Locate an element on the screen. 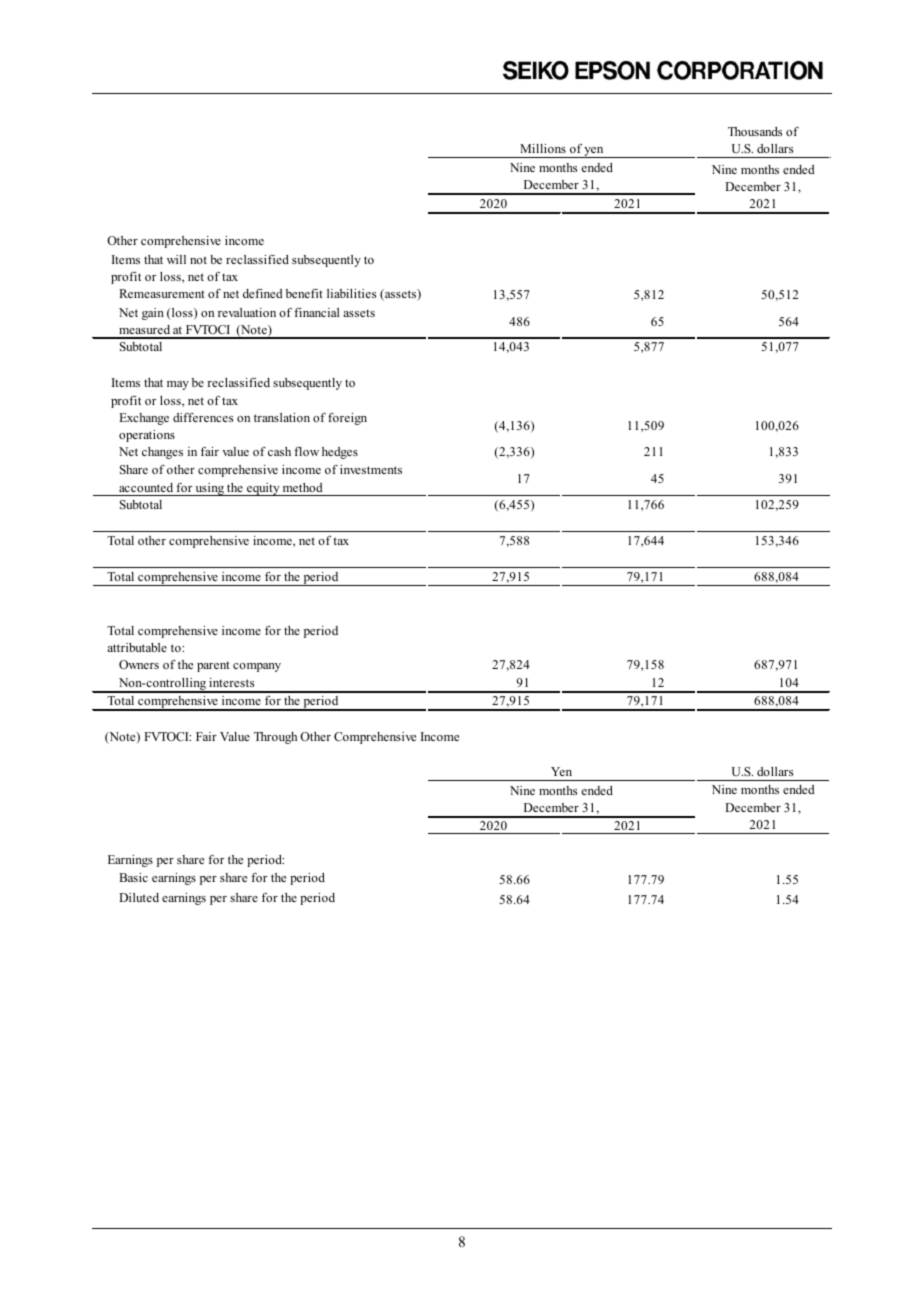 The height and width of the screenshot is (1308, 924). investments is located at coordinates (371, 469).
